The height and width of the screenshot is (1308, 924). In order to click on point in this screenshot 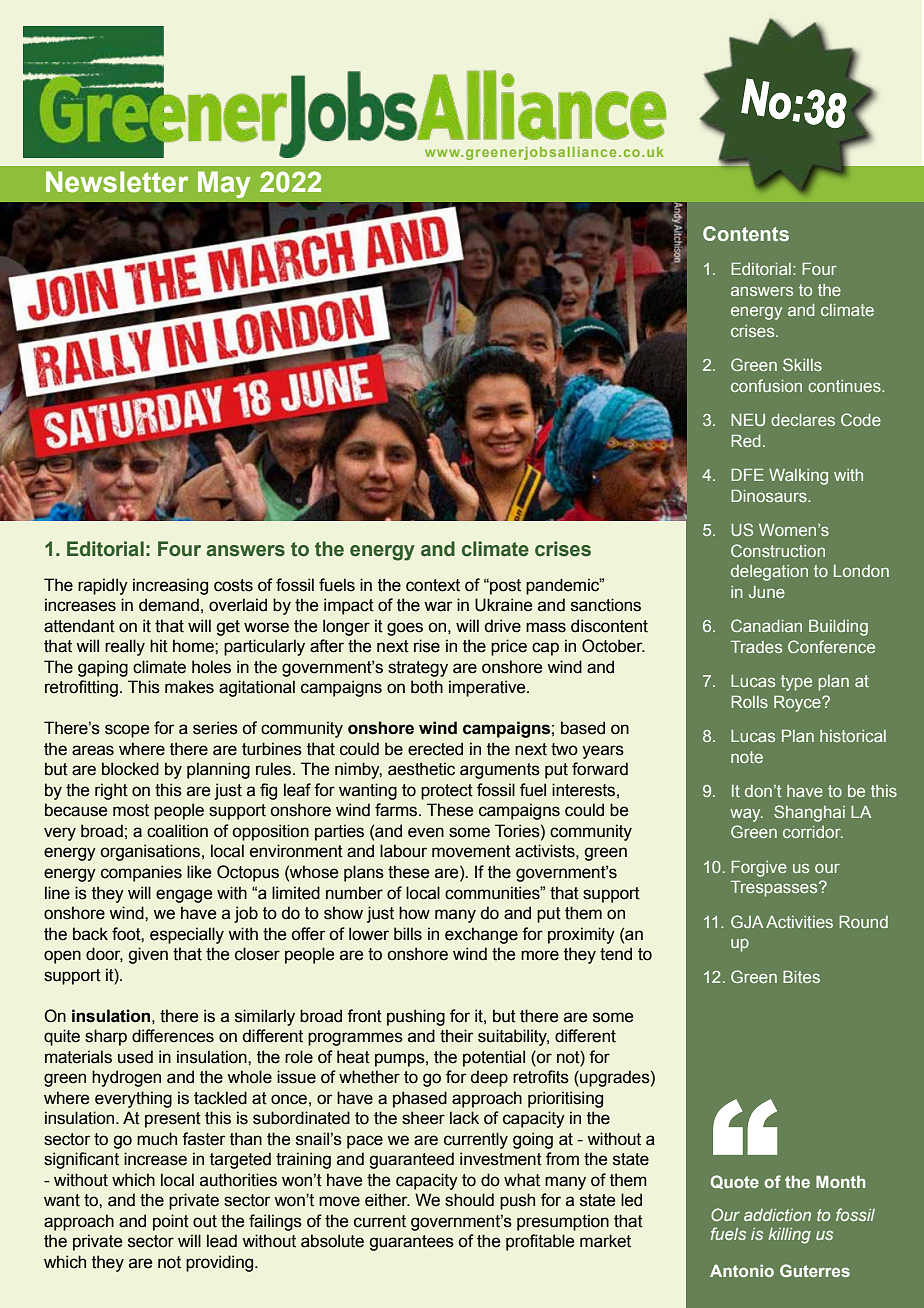, I will do `click(171, 1222)`.
